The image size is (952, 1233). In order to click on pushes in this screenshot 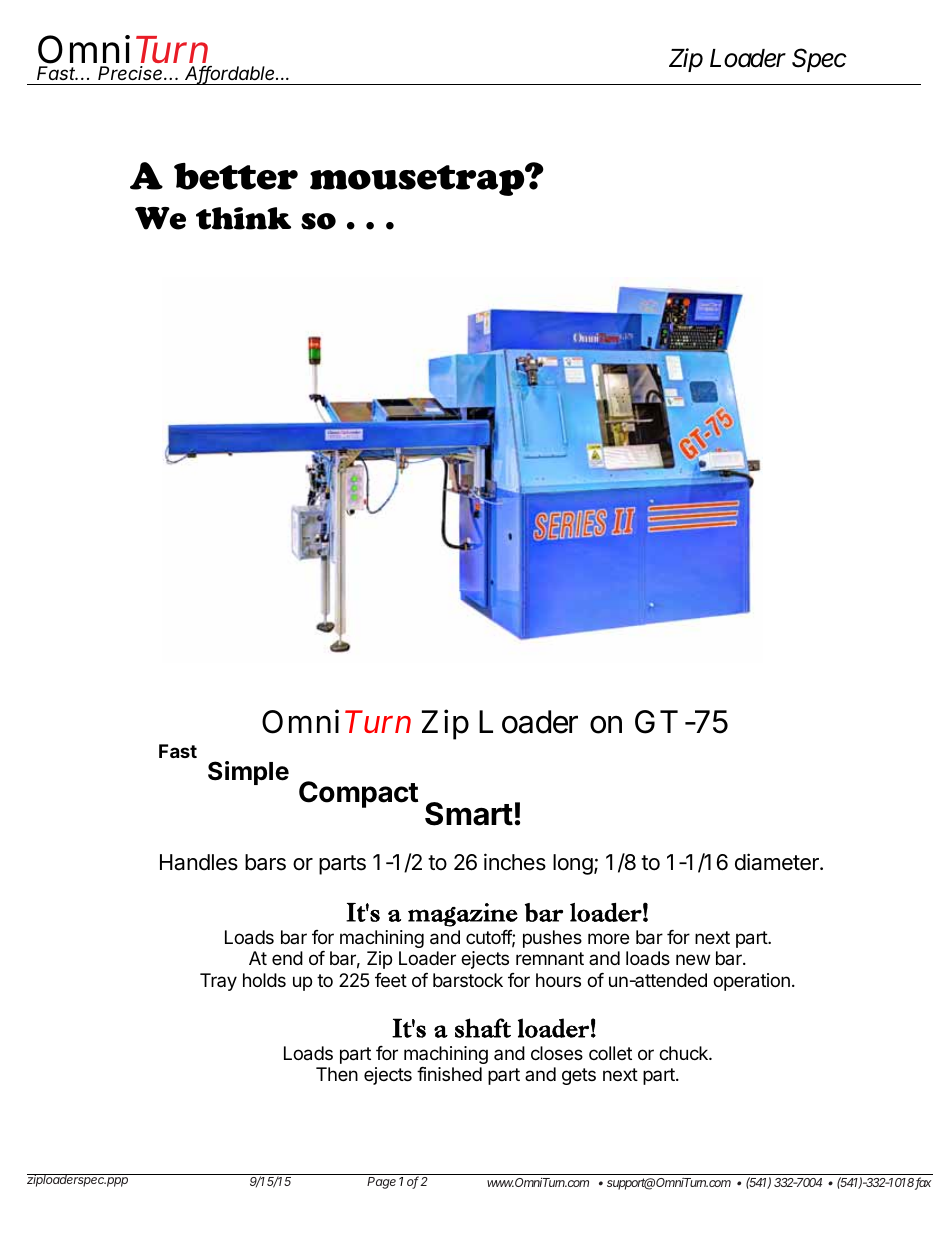, I will do `click(552, 939)`.
